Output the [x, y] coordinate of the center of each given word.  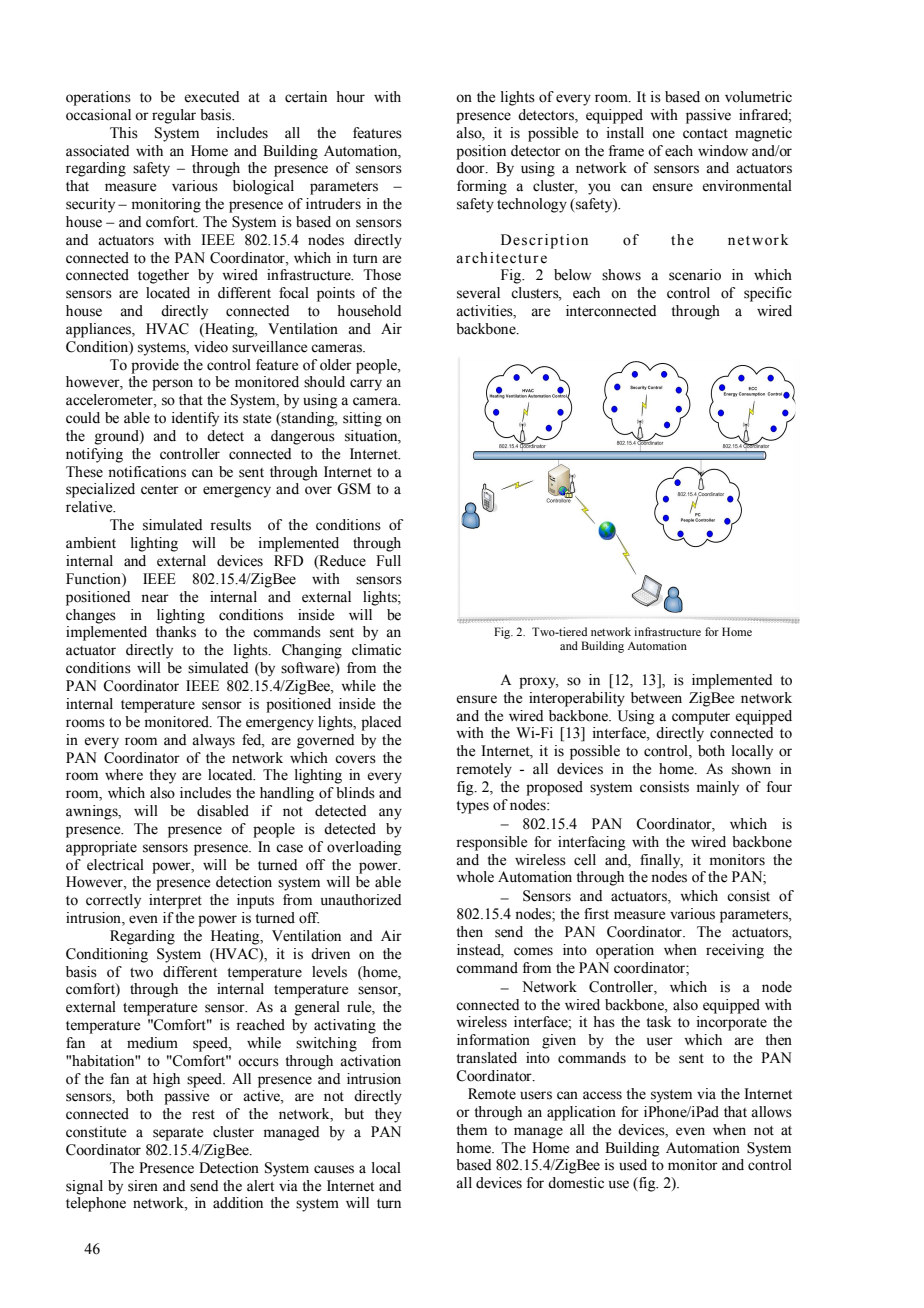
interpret [175, 901]
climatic [376, 650]
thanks [176, 632]
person [172, 385]
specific [768, 294]
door [471, 168]
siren [143, 1186]
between [656, 698]
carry [366, 385]
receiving [735, 951]
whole [475, 877]
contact [705, 134]
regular [174, 116]
